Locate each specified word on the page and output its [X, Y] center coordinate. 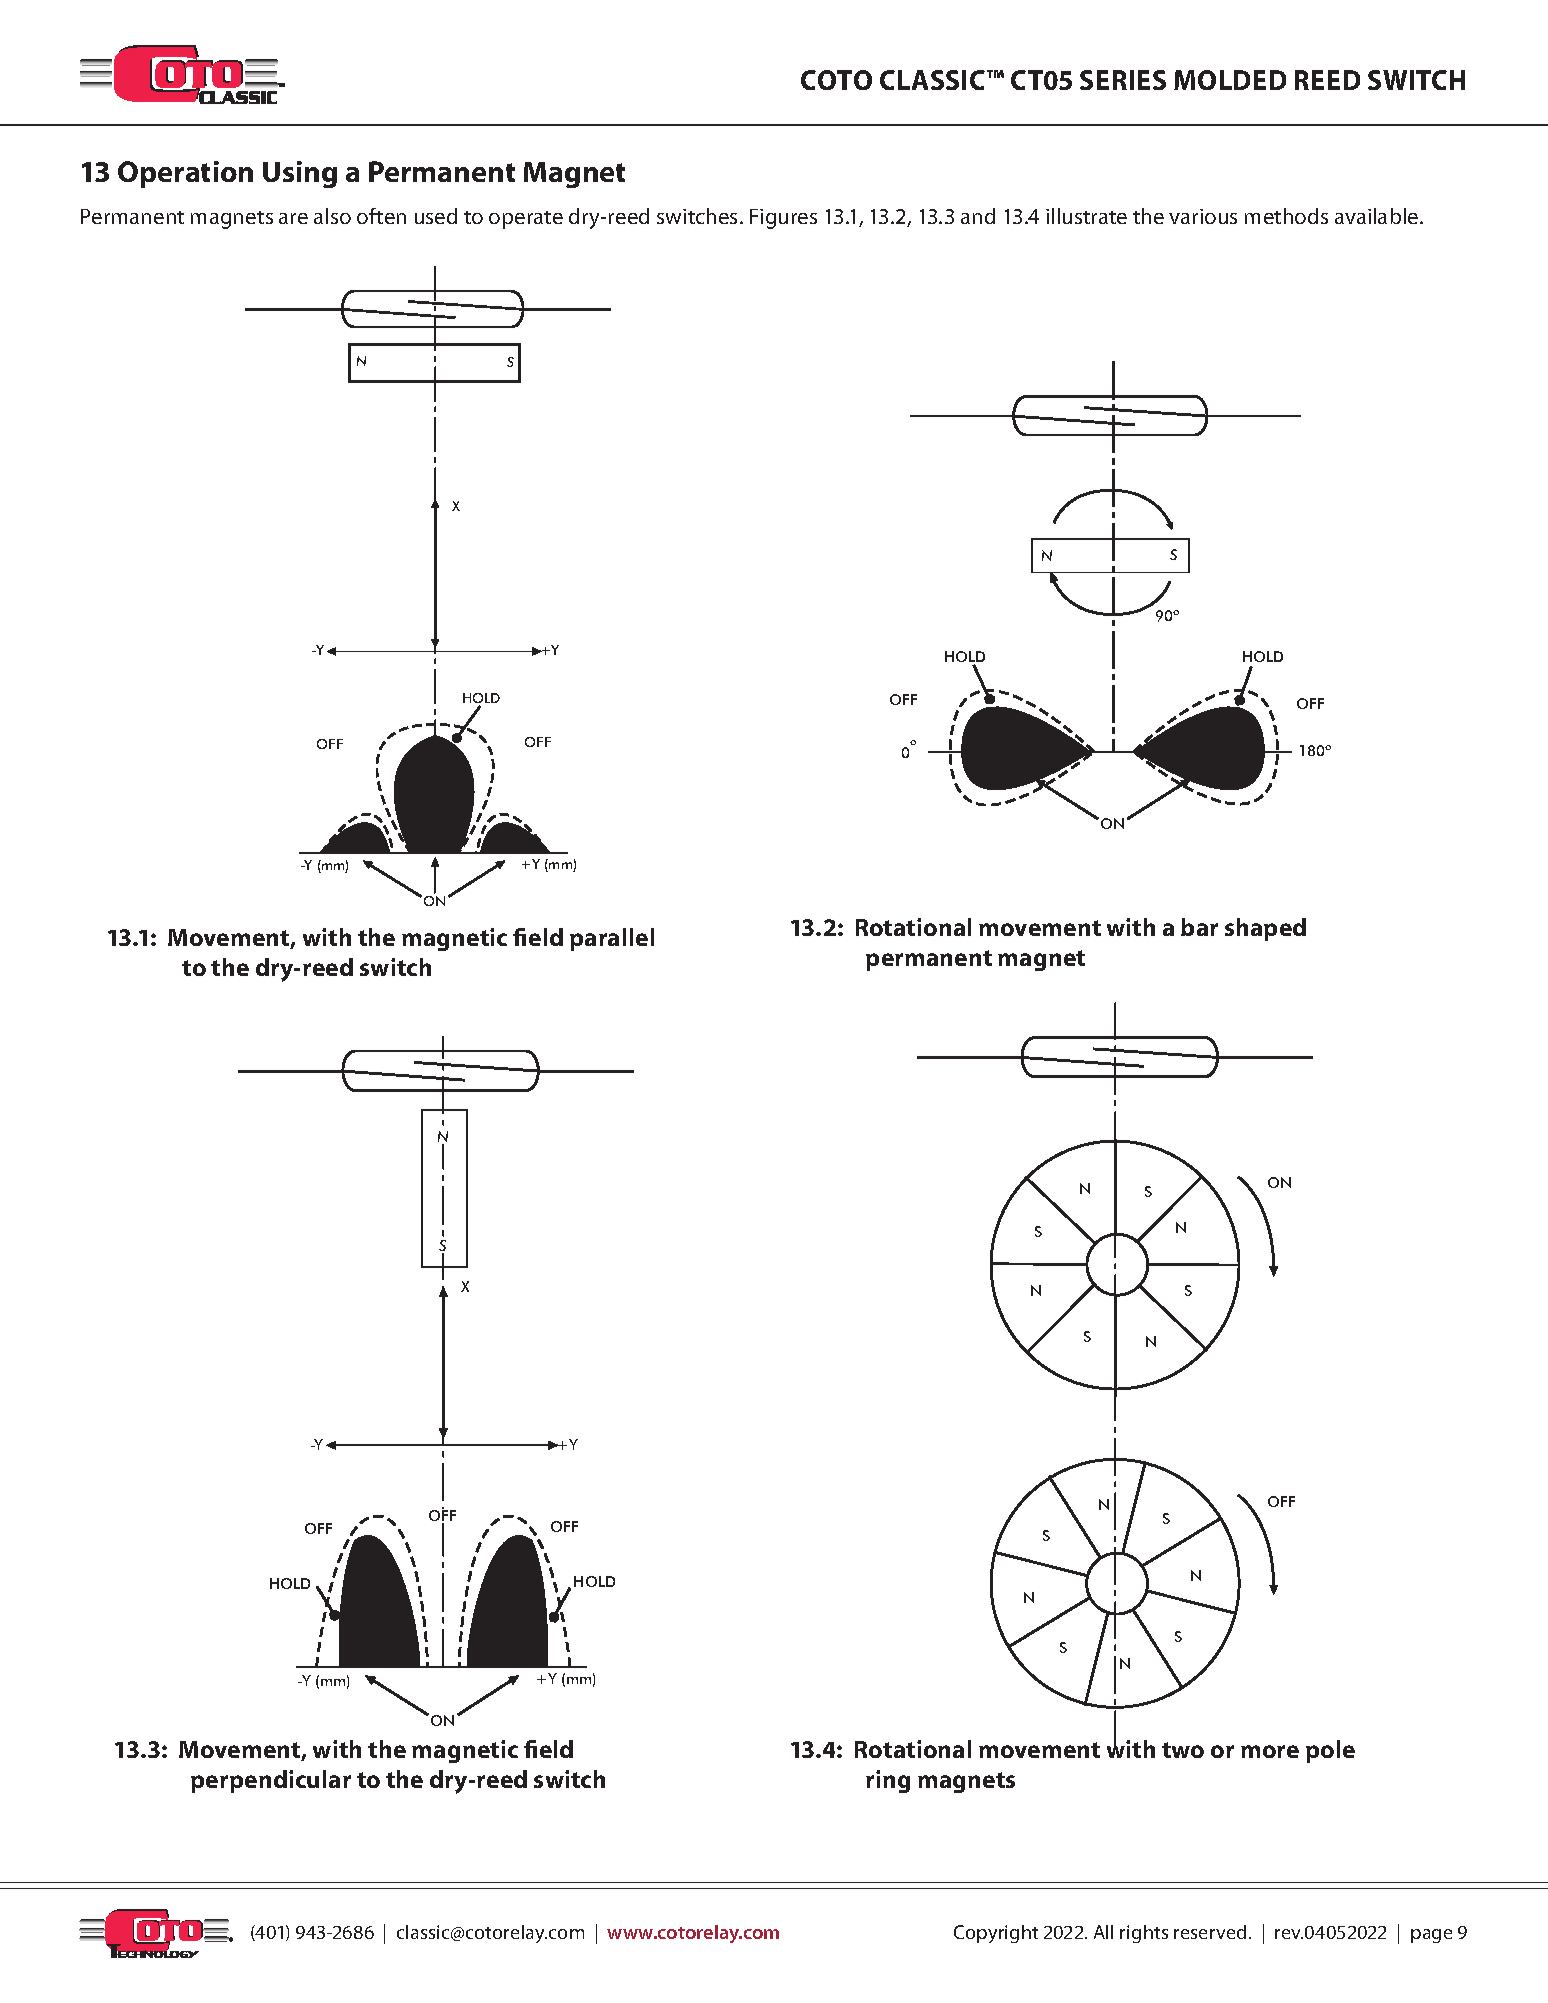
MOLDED [1230, 80]
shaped [1265, 929]
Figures [783, 219]
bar [1199, 927]
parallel [612, 939]
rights [1144, 1934]
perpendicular [271, 1781]
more [1270, 1751]
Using [300, 174]
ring [888, 1781]
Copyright [996, 1934]
